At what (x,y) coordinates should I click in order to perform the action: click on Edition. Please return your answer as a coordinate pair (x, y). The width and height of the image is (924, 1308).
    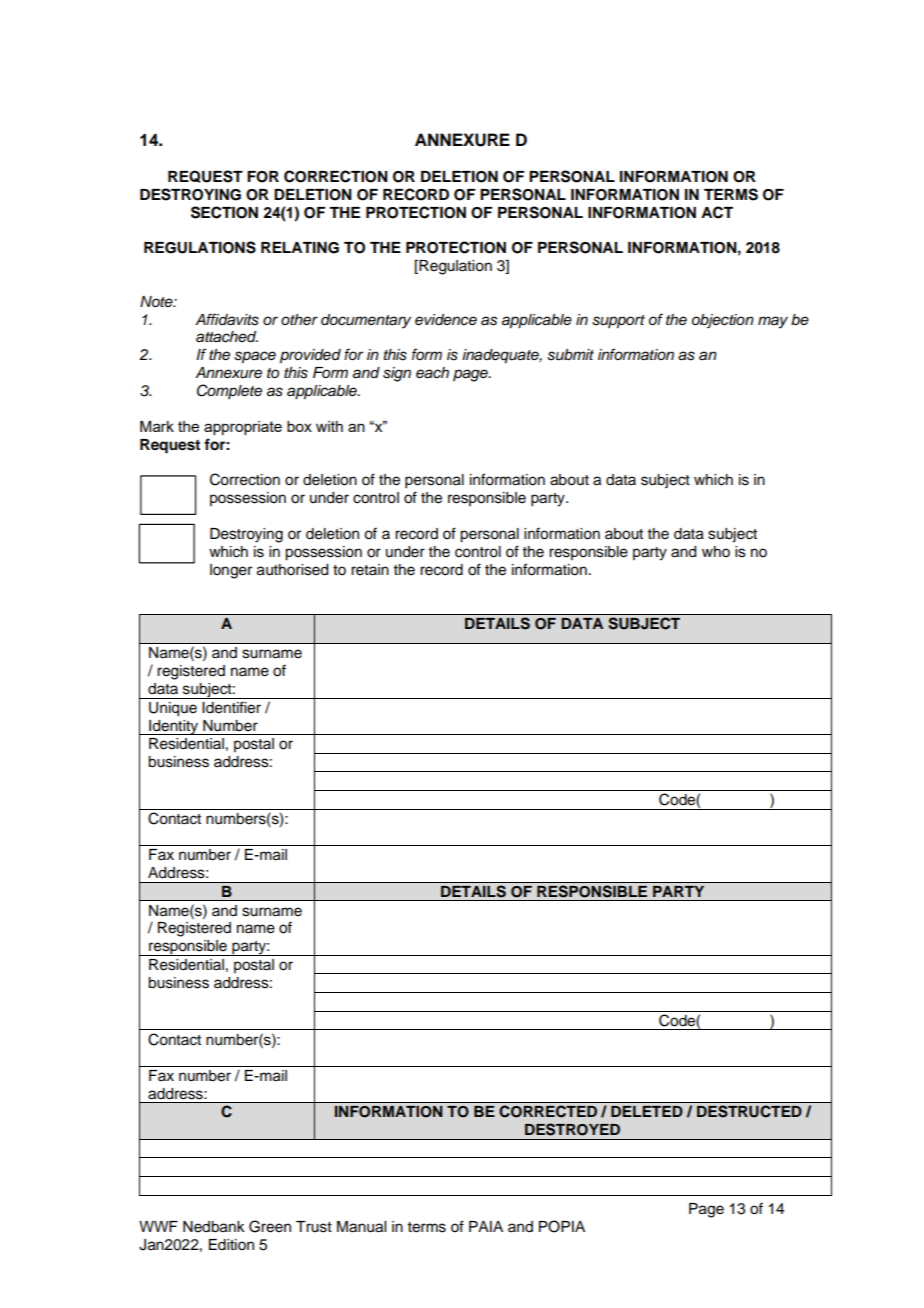
    Looking at the image, I should click on (231, 1245).
